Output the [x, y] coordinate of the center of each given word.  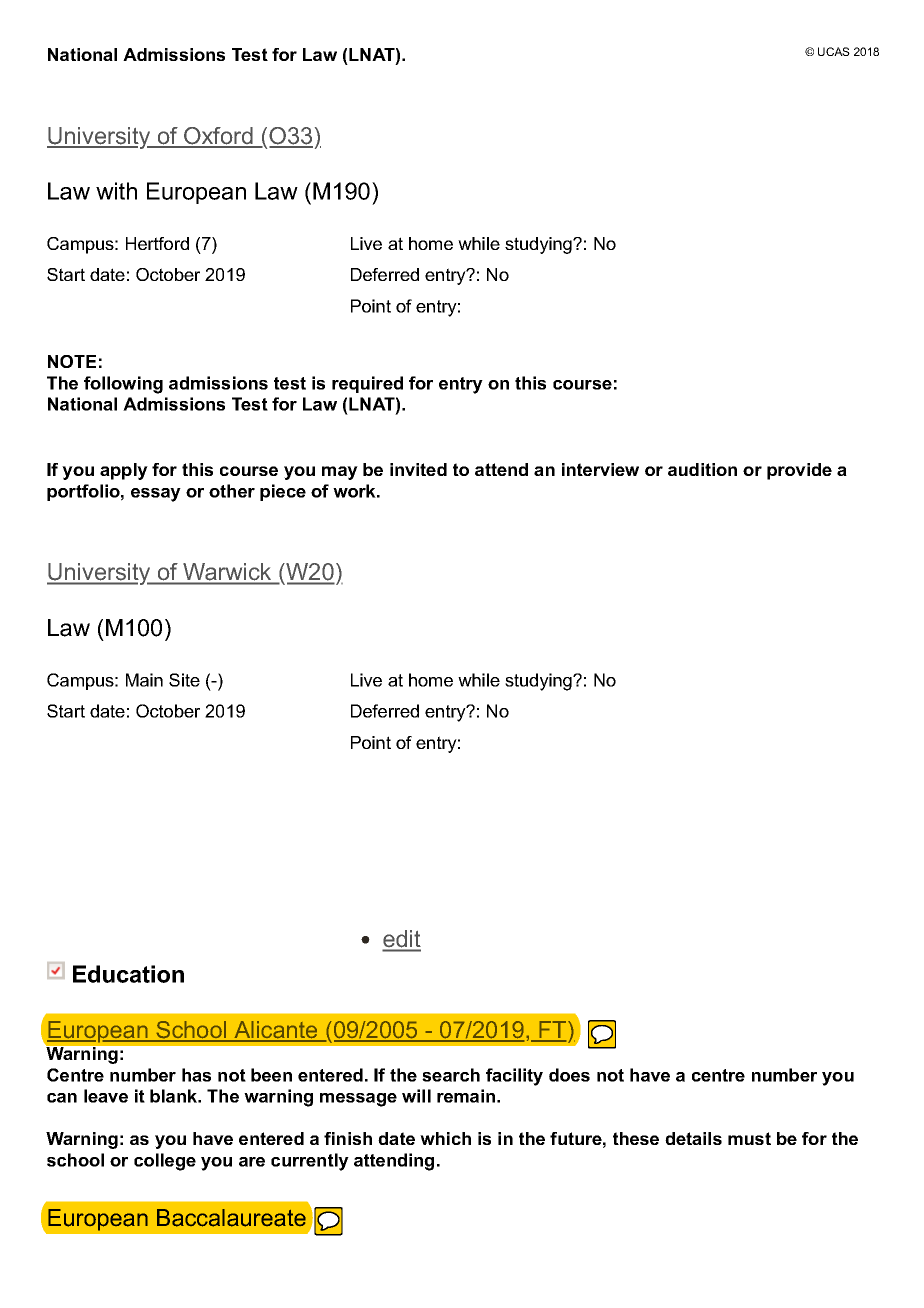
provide [799, 471]
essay [156, 495]
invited [418, 469]
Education [128, 974]
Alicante [276, 1031]
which [445, 1138]
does [569, 1075]
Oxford [218, 137]
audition [702, 469]
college [165, 1162]
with [116, 191]
